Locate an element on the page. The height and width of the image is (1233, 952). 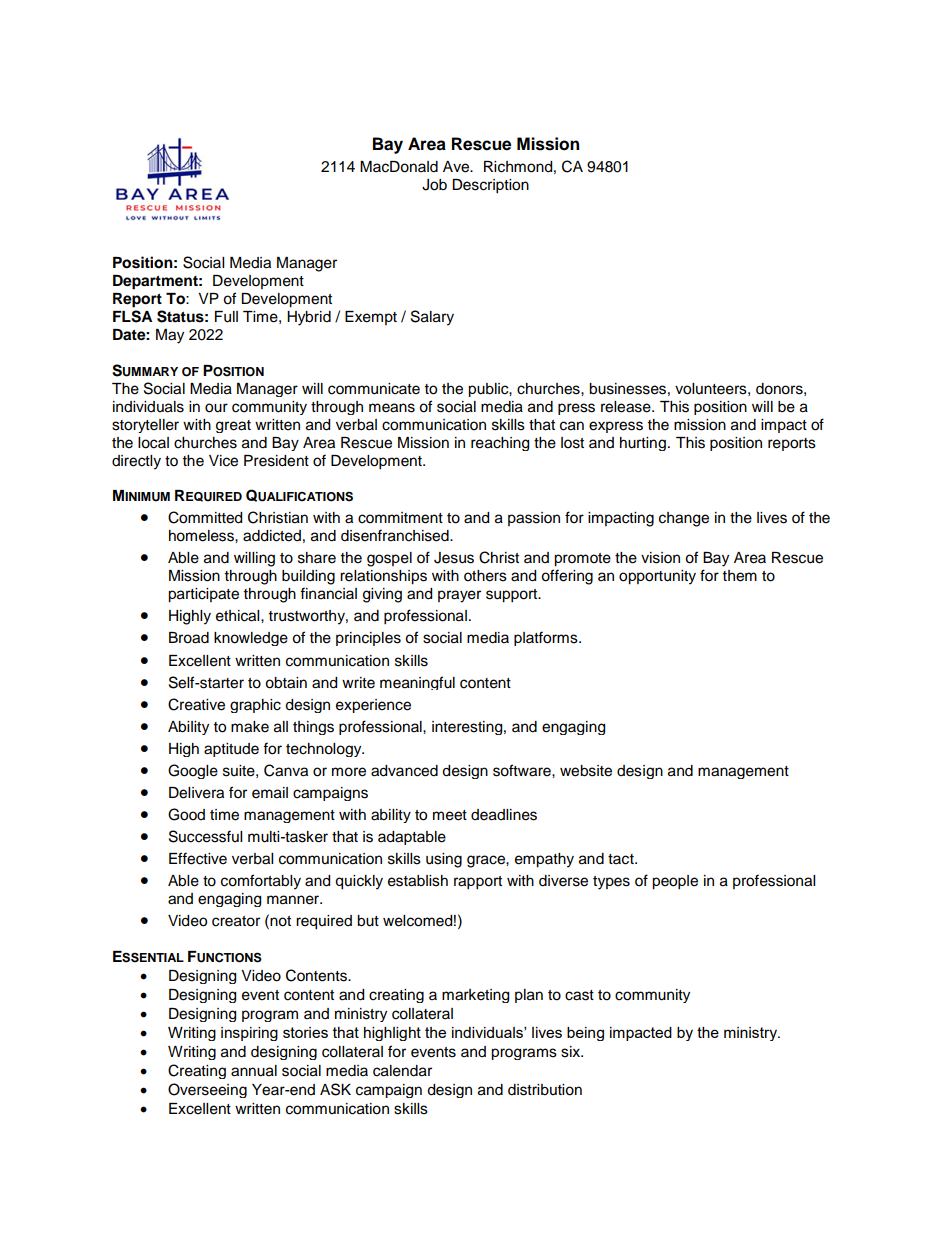
Full is located at coordinates (226, 317).
